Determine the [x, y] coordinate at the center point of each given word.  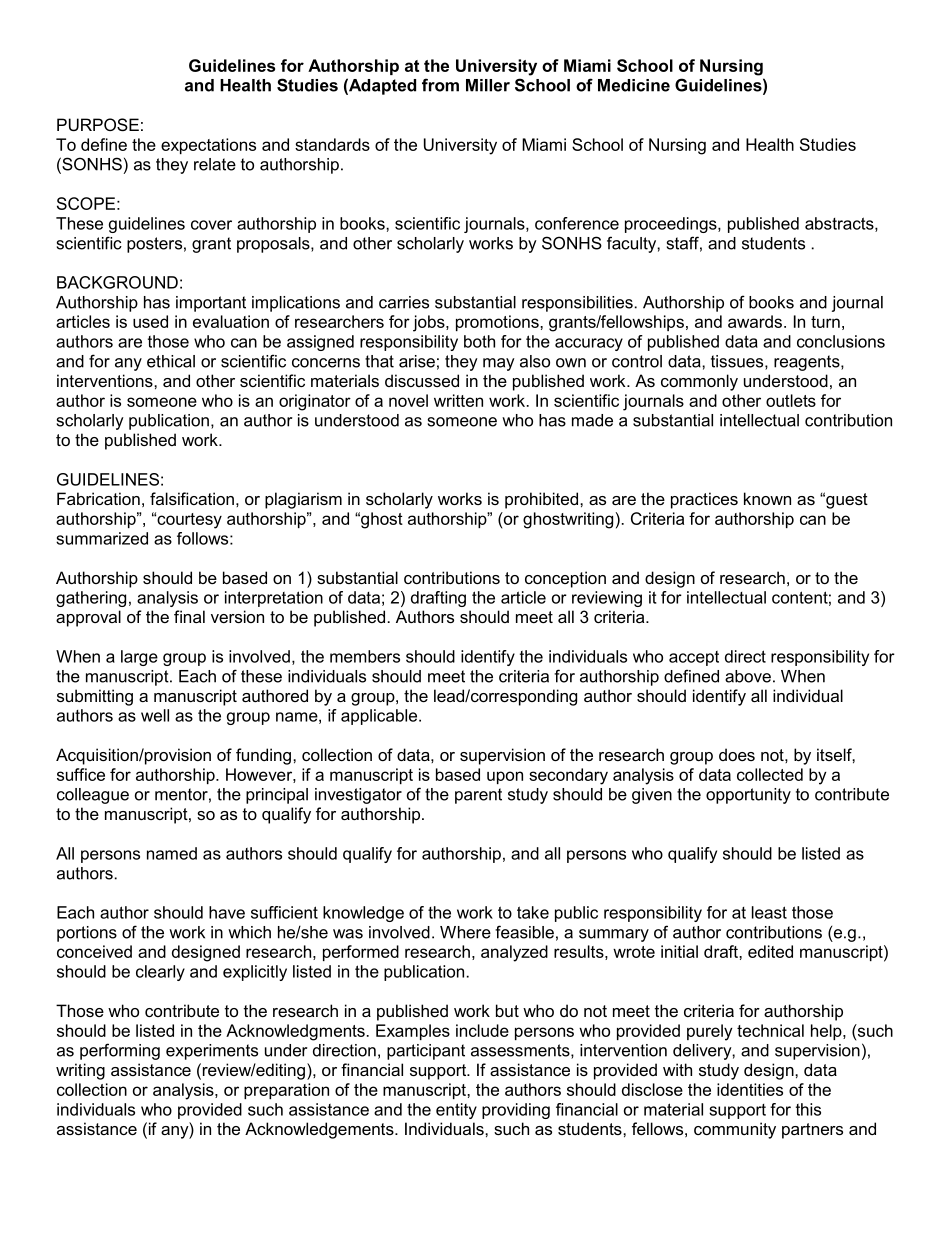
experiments [212, 1052]
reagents [808, 363]
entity [456, 1111]
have [227, 912]
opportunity [748, 796]
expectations [208, 146]
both [479, 341]
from [440, 85]
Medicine [634, 85]
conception [565, 579]
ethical [171, 361]
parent [478, 796]
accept [694, 658]
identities [750, 1089]
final [189, 616]
